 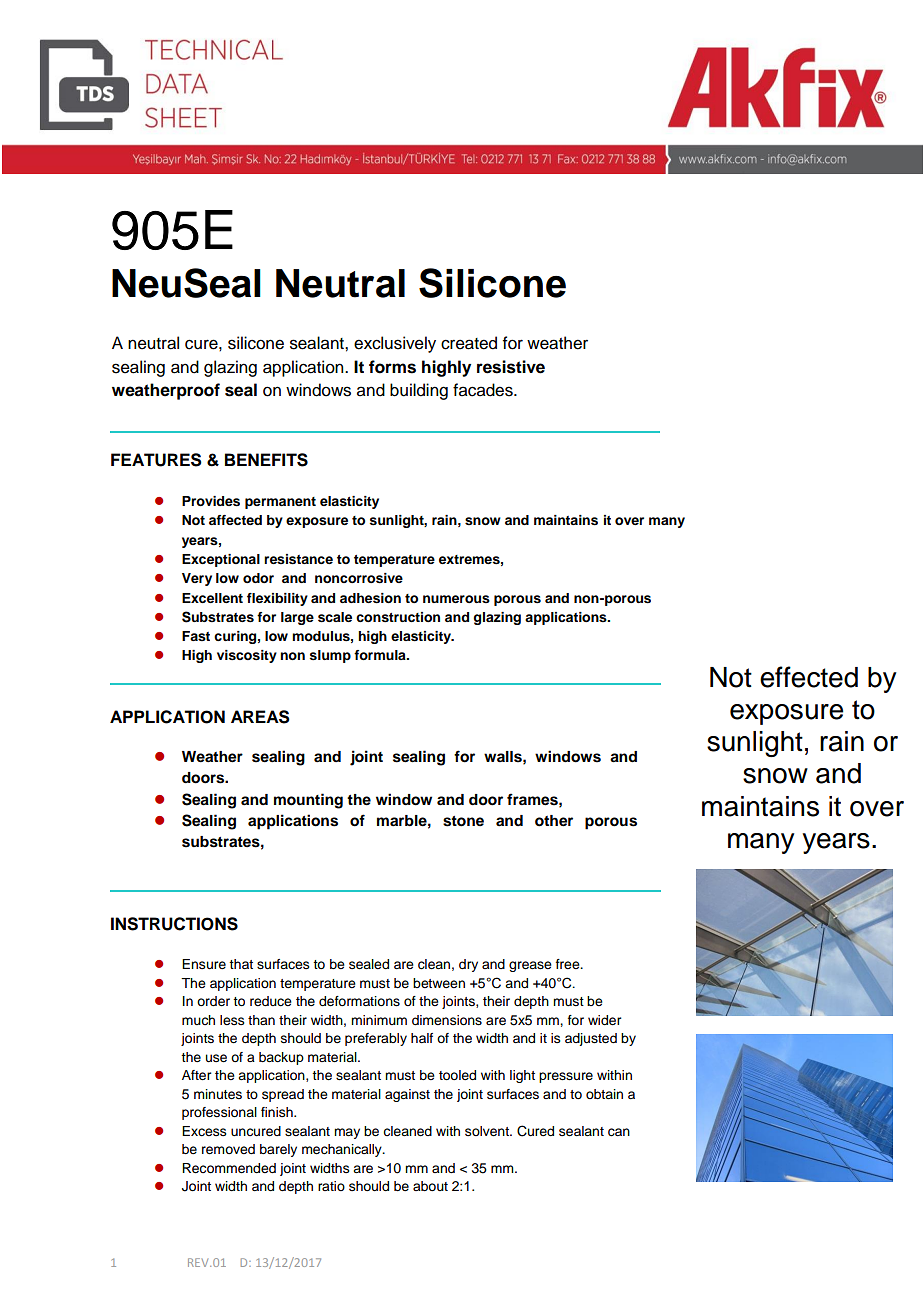 I want to click on resistive, so click(x=511, y=367).
